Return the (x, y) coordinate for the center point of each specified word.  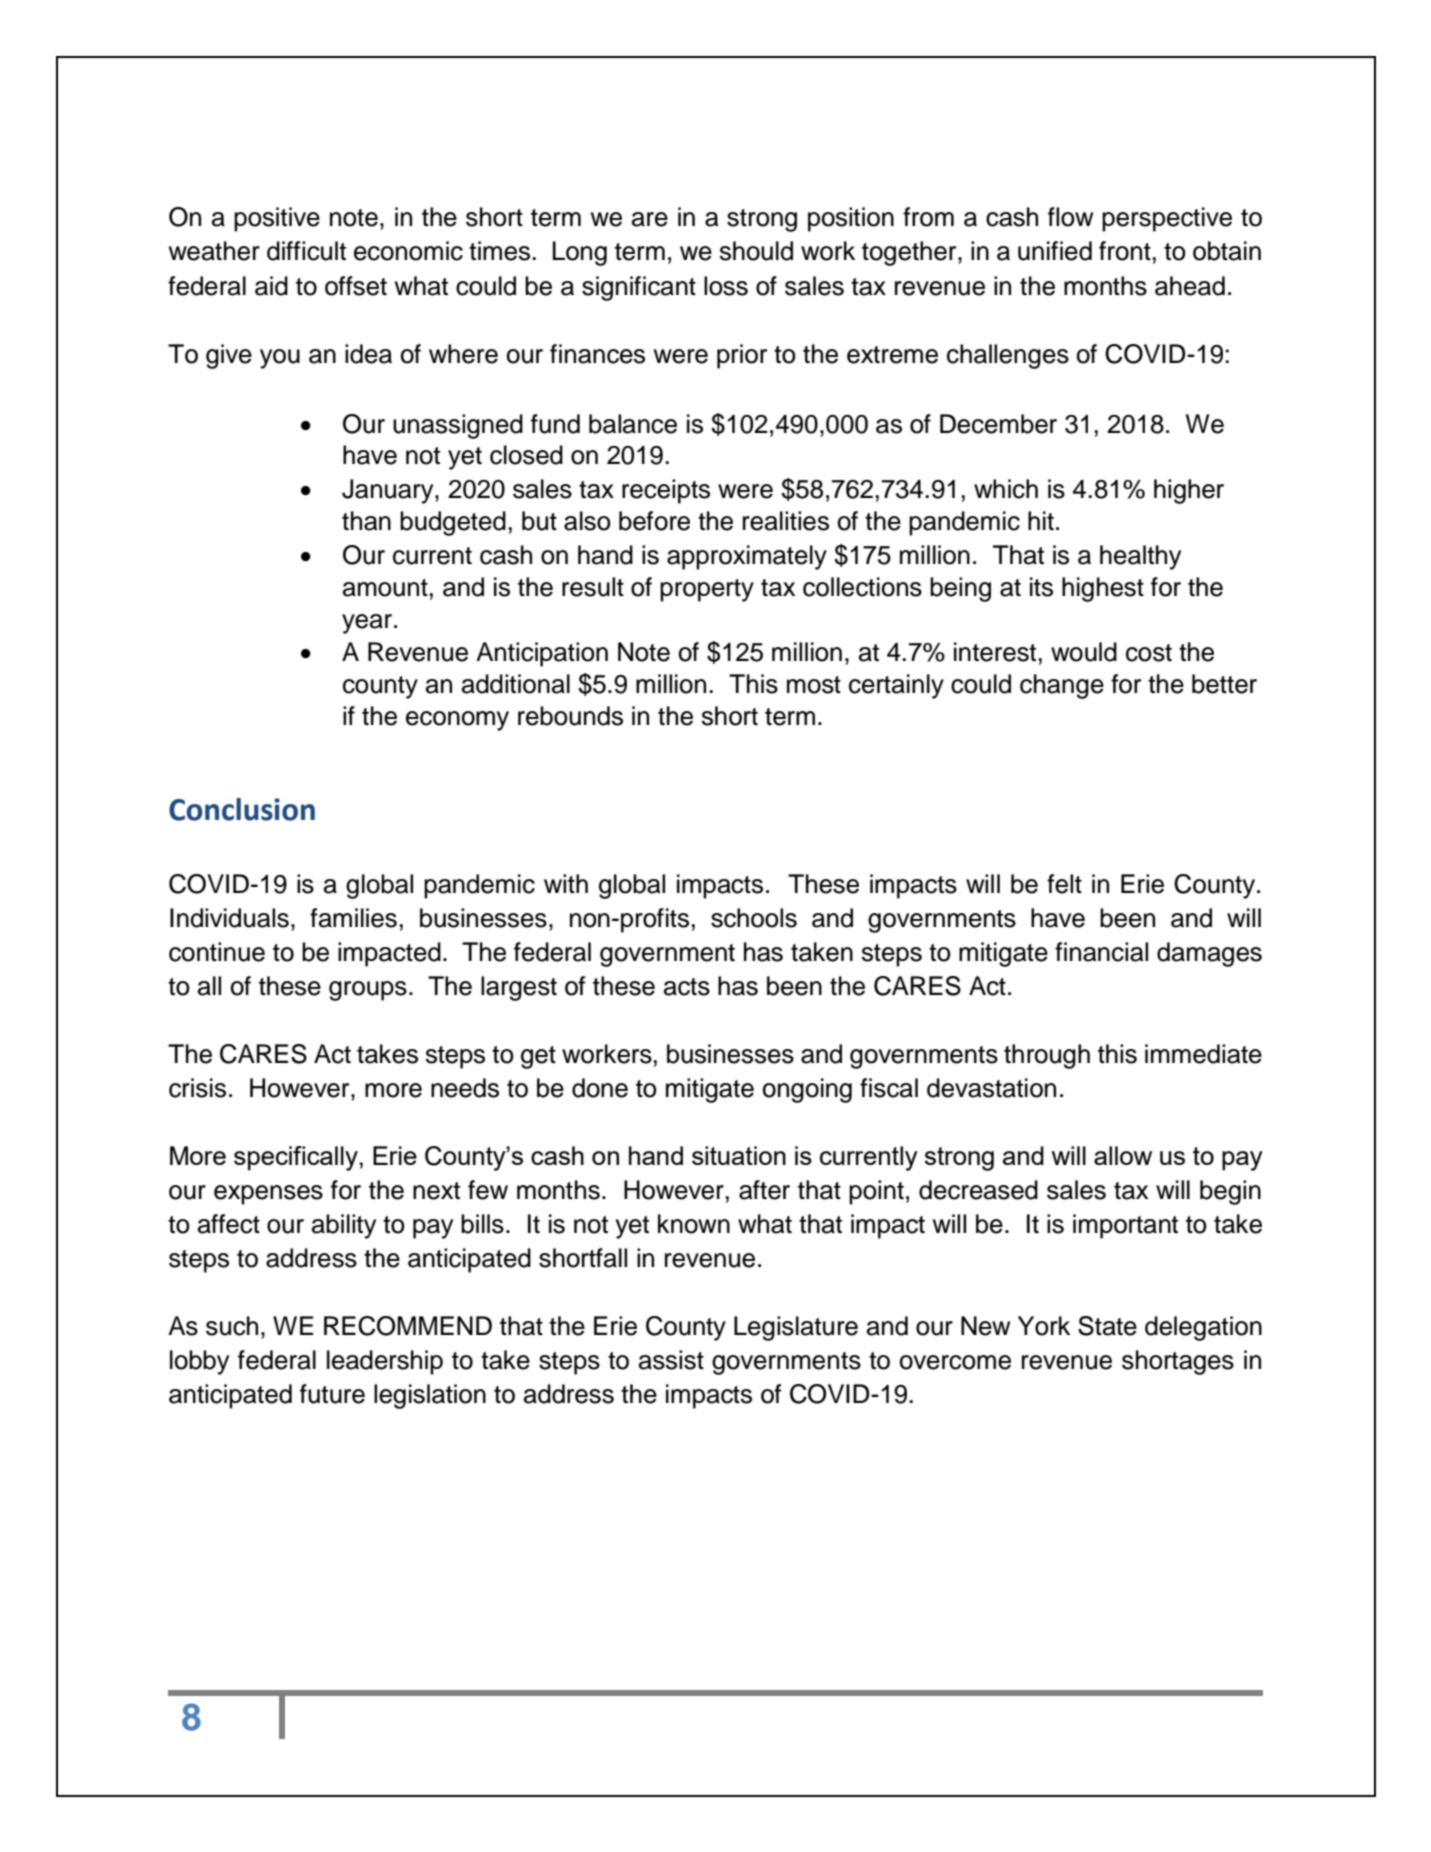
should (756, 251)
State (1107, 1326)
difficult (306, 251)
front (1125, 251)
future (332, 1394)
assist (671, 1360)
